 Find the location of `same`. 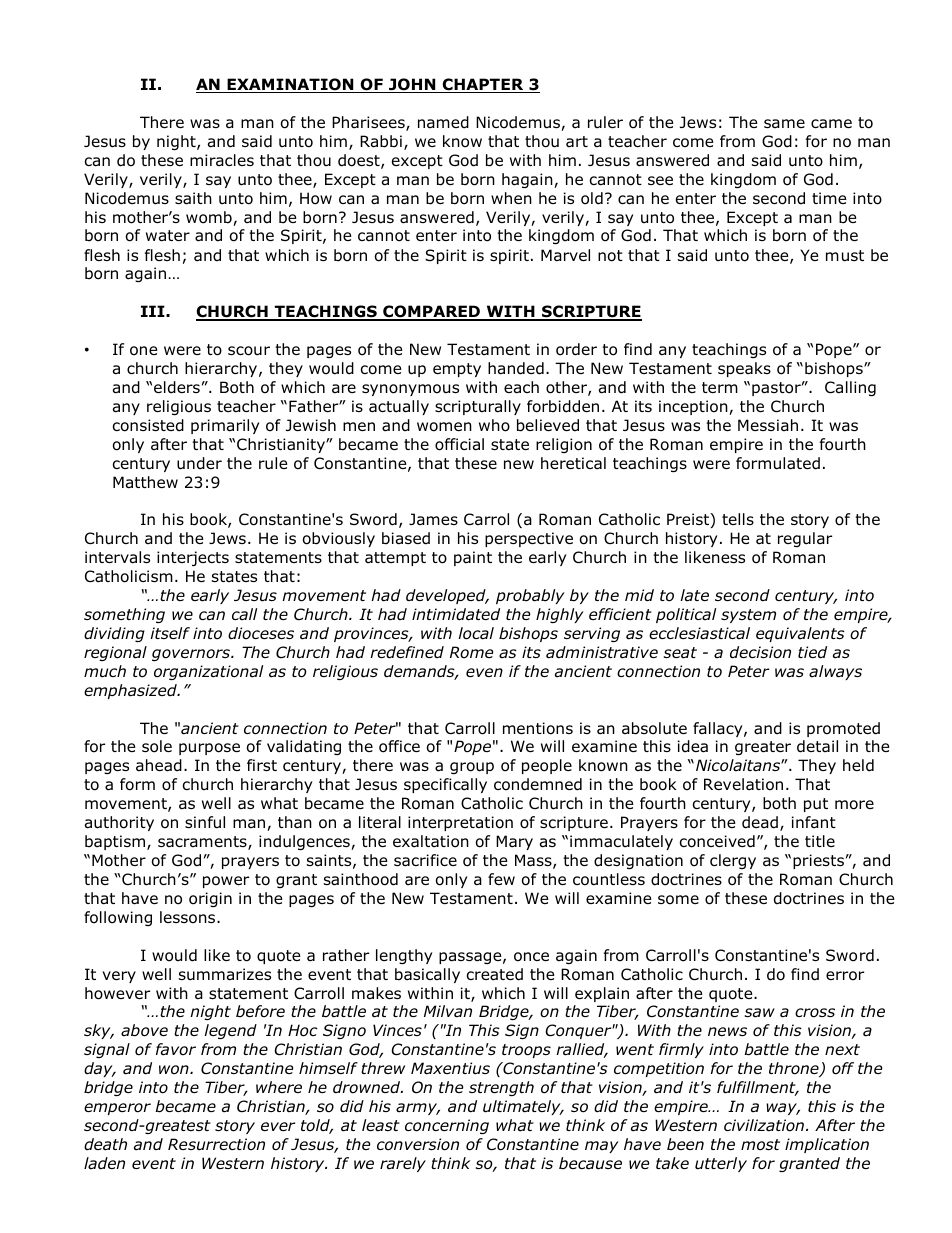

same is located at coordinates (784, 124).
